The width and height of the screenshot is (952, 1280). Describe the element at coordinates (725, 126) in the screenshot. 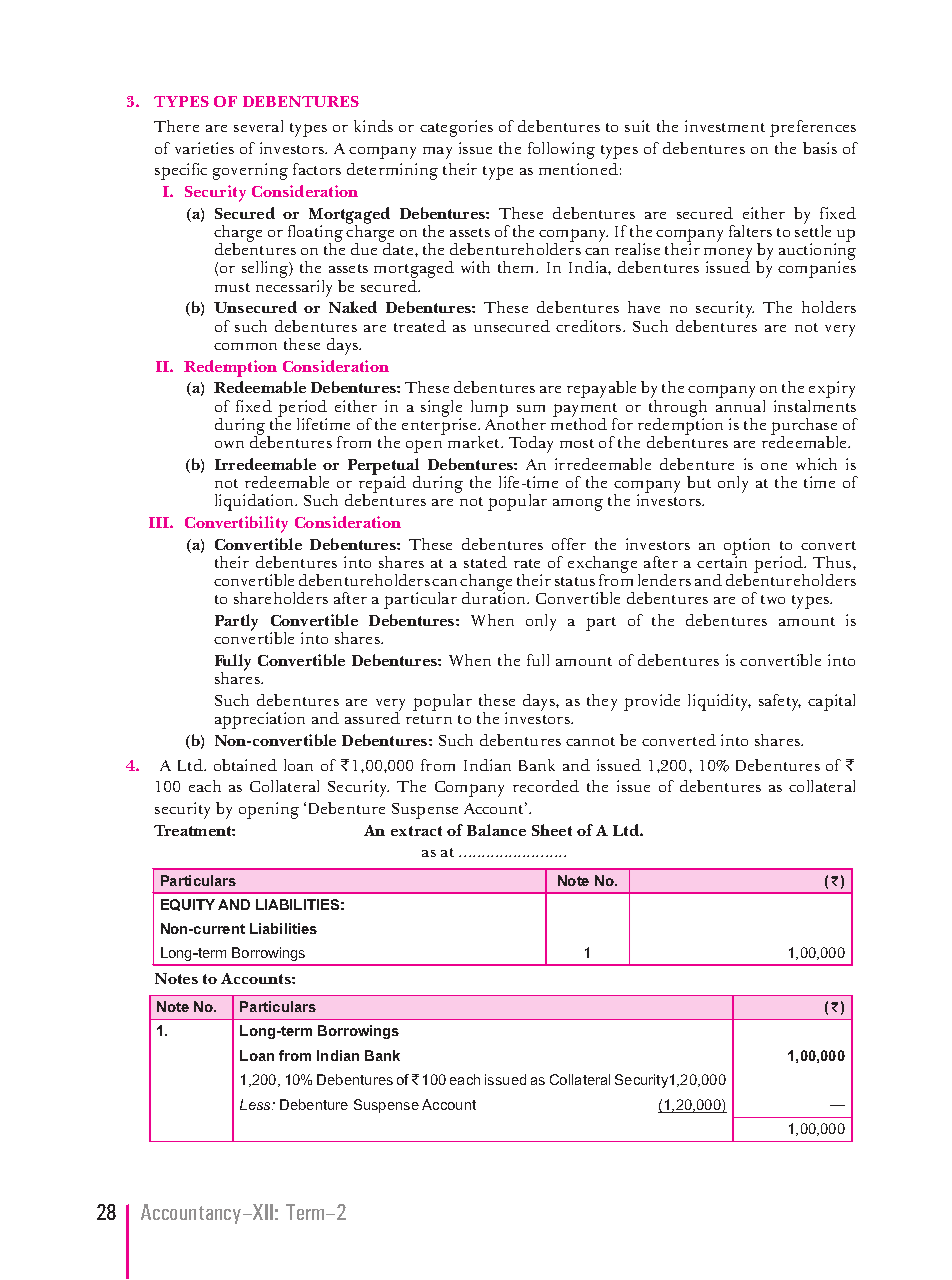

I see `investment` at that location.
